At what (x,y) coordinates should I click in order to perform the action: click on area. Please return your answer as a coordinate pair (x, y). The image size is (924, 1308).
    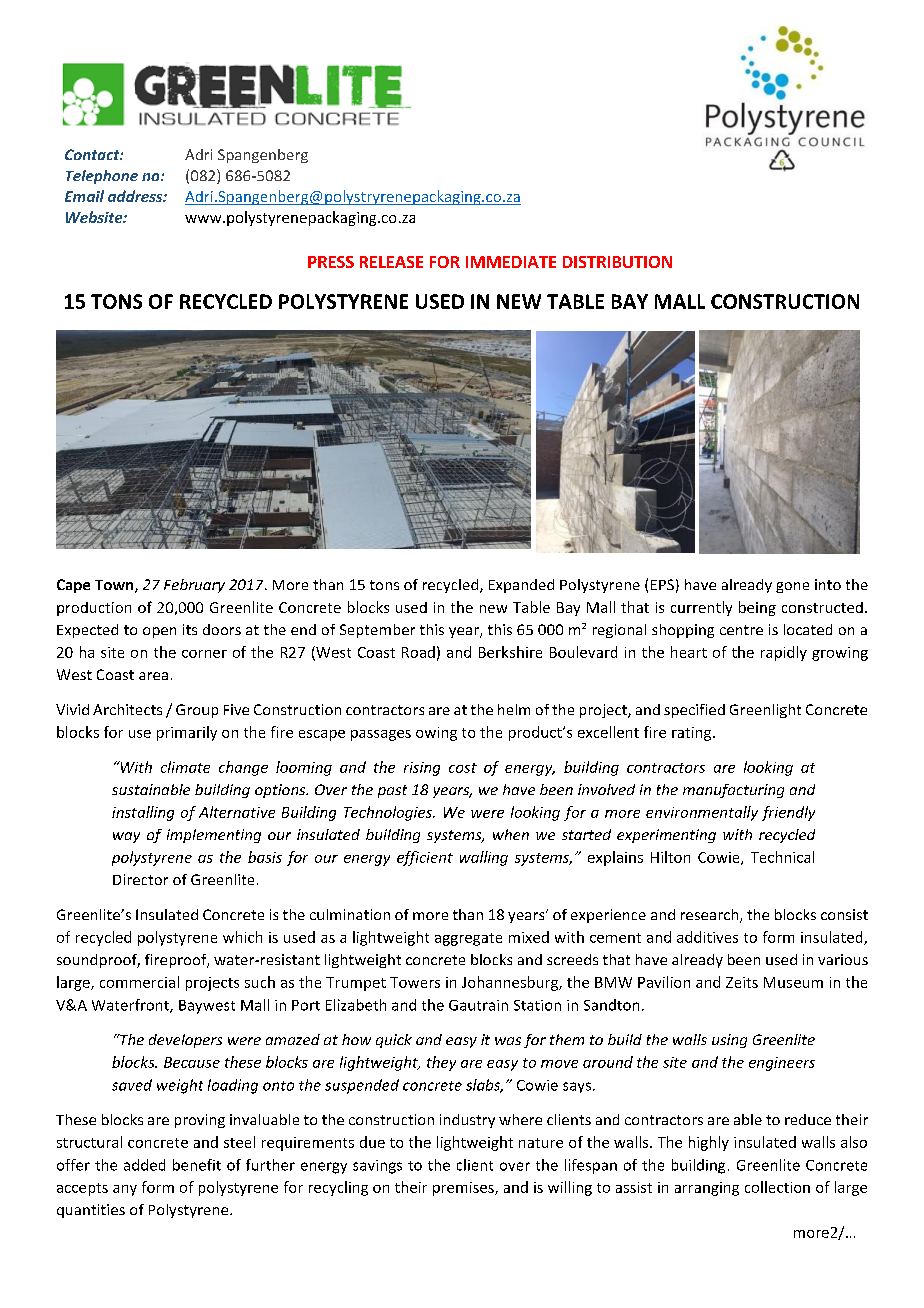
    Looking at the image, I should click on (153, 676).
